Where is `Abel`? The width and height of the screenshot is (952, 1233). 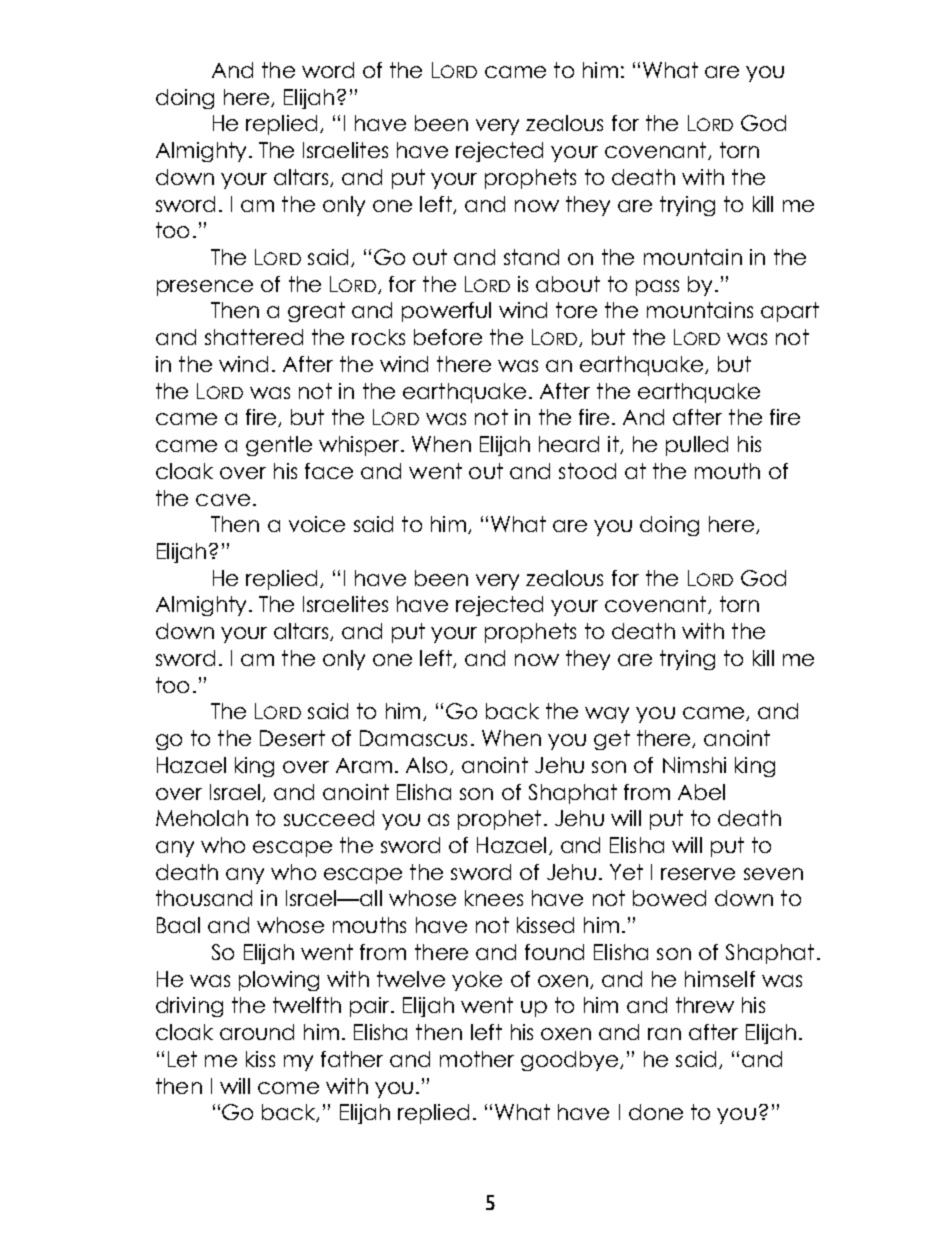 Abel is located at coordinates (701, 792).
